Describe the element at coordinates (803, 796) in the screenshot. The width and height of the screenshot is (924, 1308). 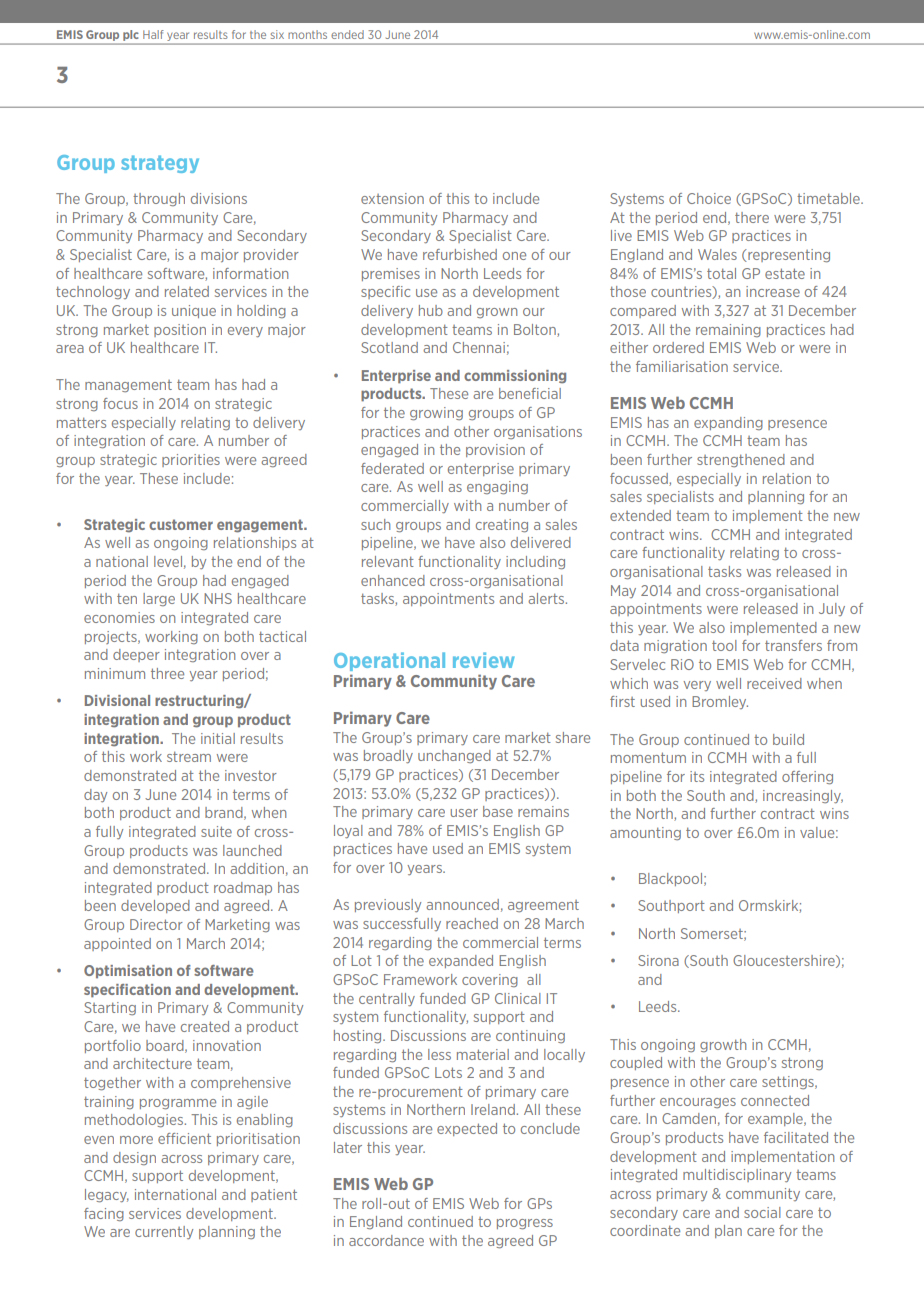
I see `increasingly` at that location.
